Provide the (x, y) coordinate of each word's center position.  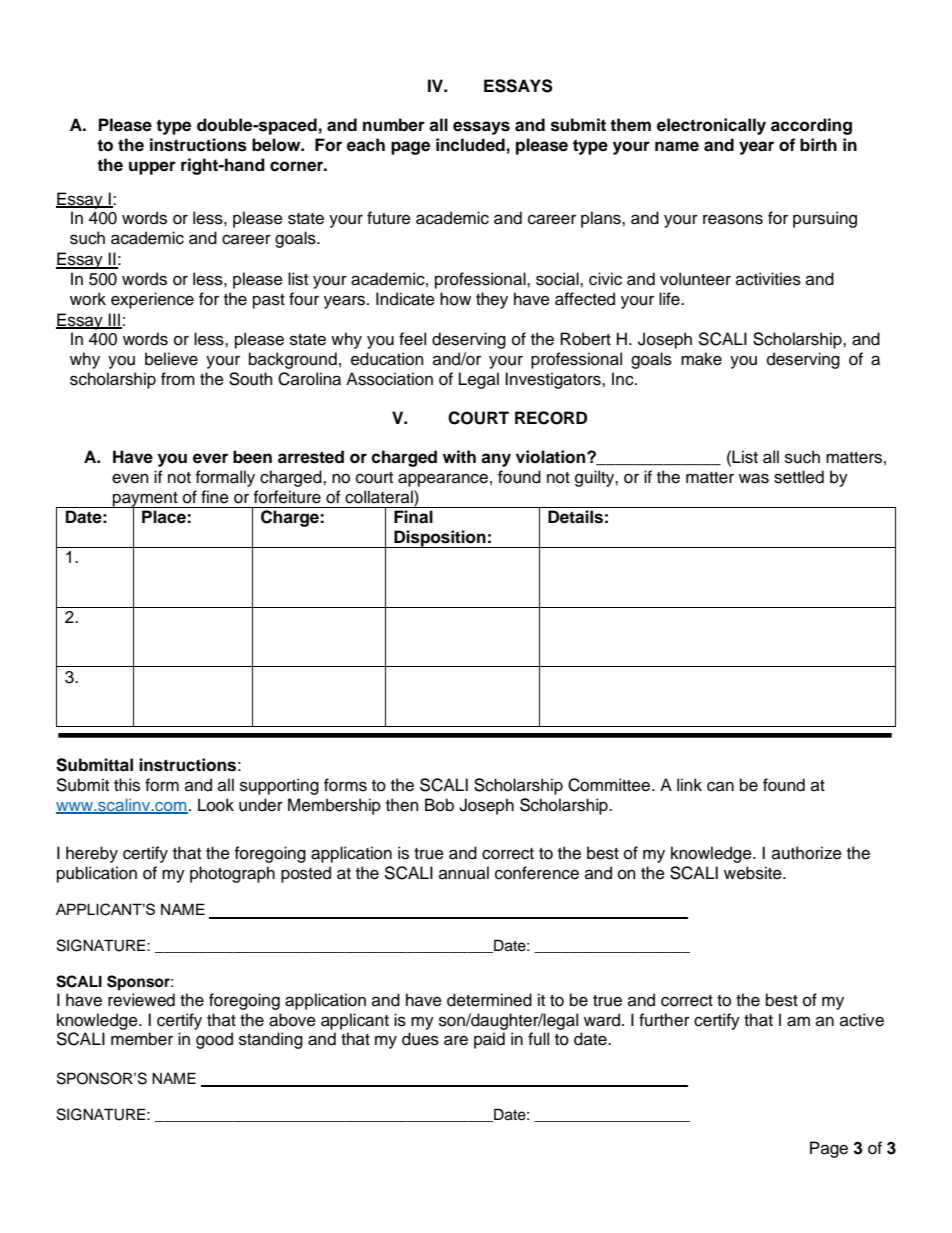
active (862, 1020)
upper (152, 168)
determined (489, 1000)
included (470, 145)
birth (818, 145)
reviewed (141, 1000)
